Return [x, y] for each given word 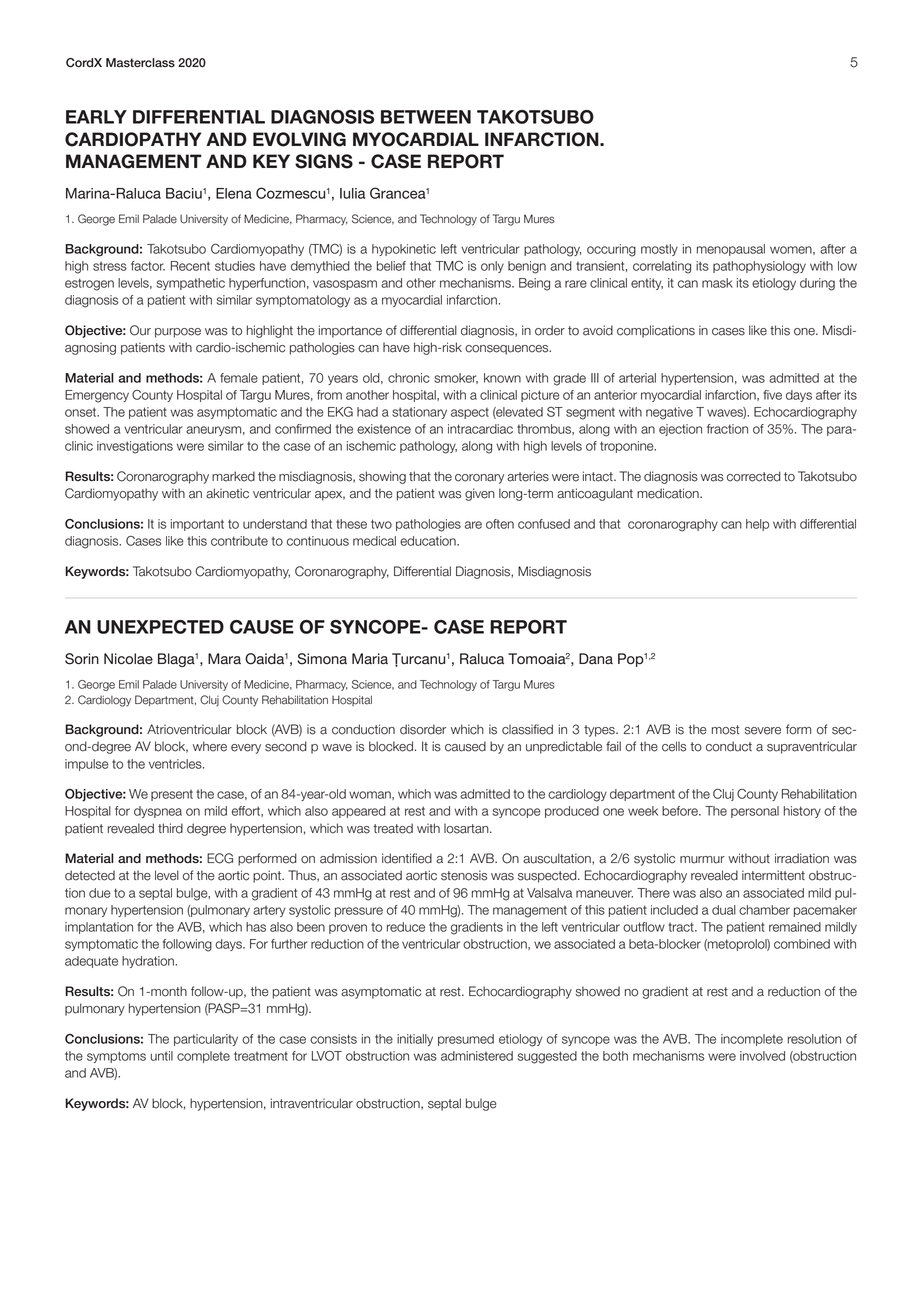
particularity [206, 1040]
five [772, 395]
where [210, 746]
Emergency [97, 396]
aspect [470, 413]
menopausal [731, 250]
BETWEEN [426, 117]
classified [527, 729]
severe [762, 731]
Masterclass [140, 63]
